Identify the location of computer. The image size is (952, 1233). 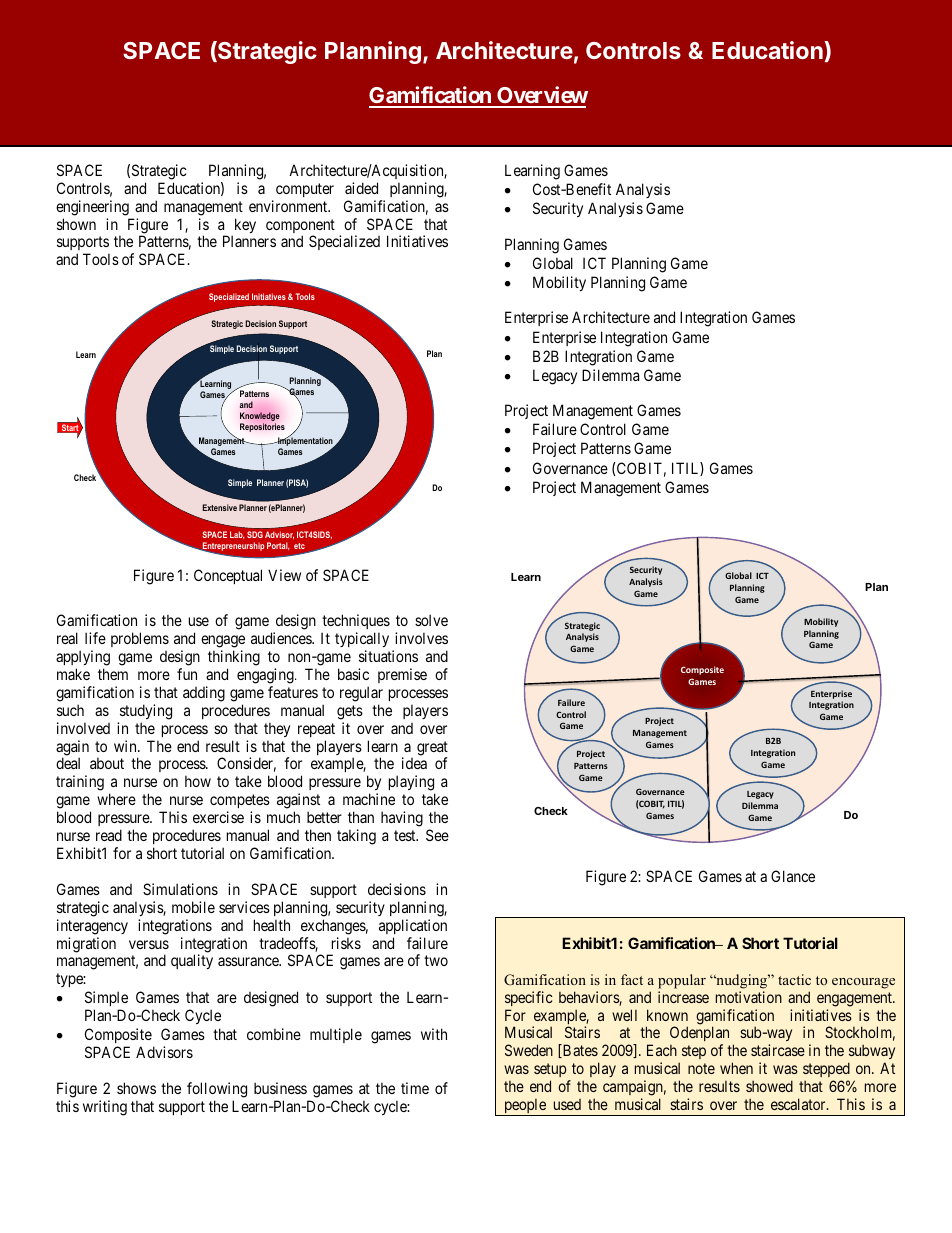
(305, 190).
